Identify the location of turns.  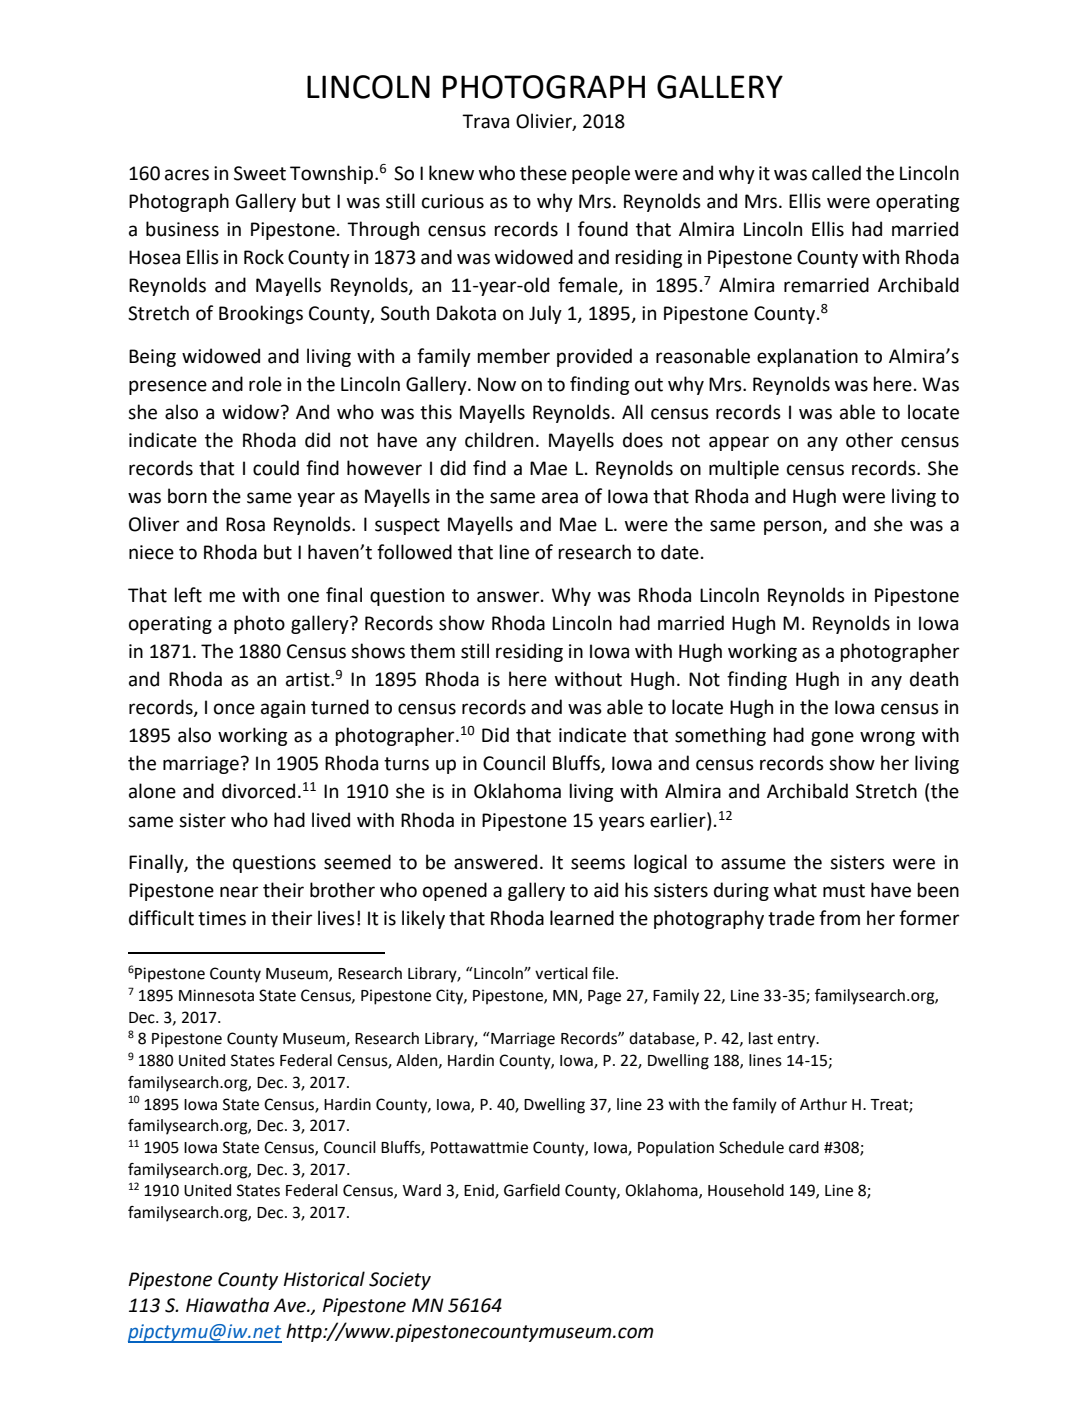
(406, 764).
